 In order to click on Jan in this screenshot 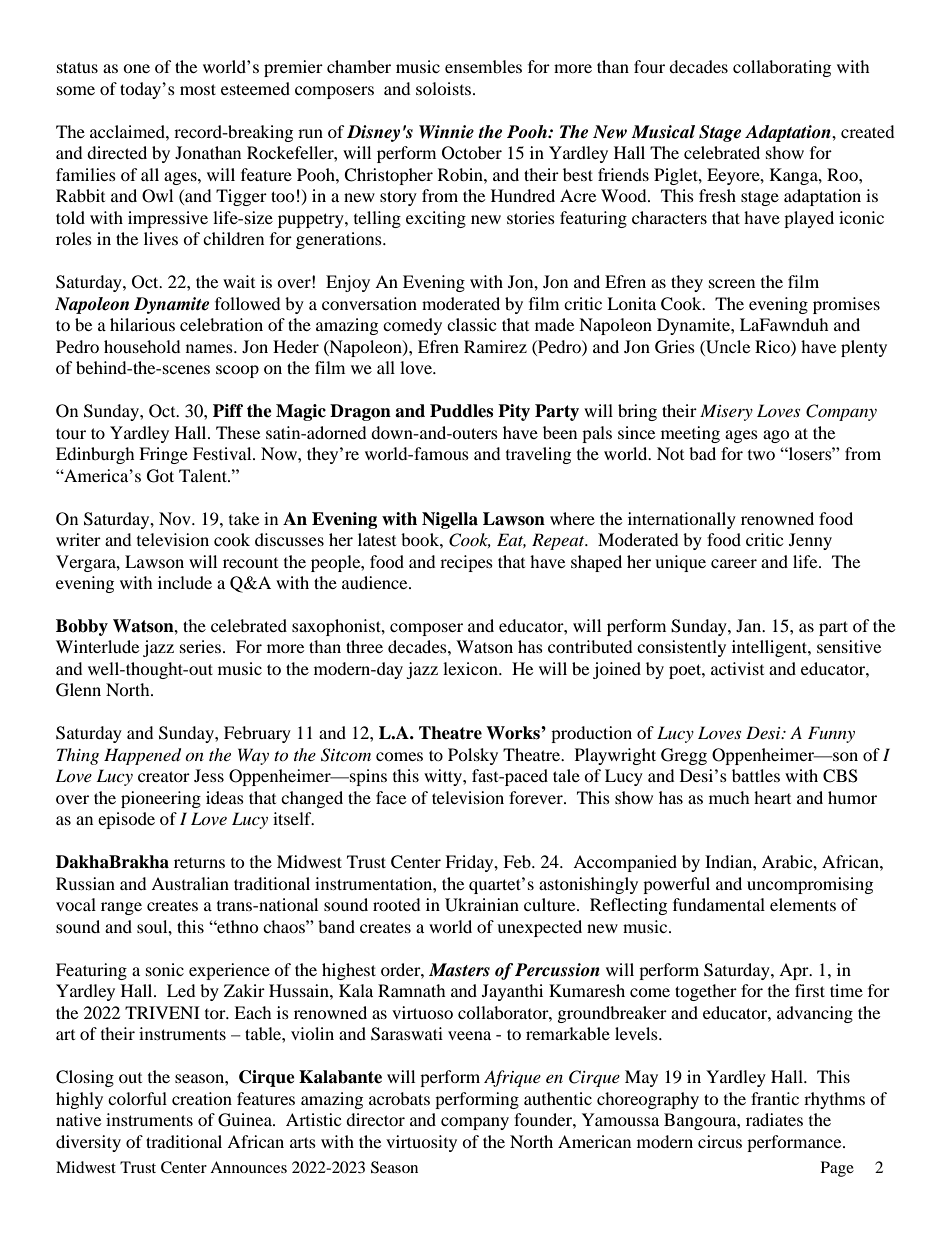, I will do `click(750, 625)`.
